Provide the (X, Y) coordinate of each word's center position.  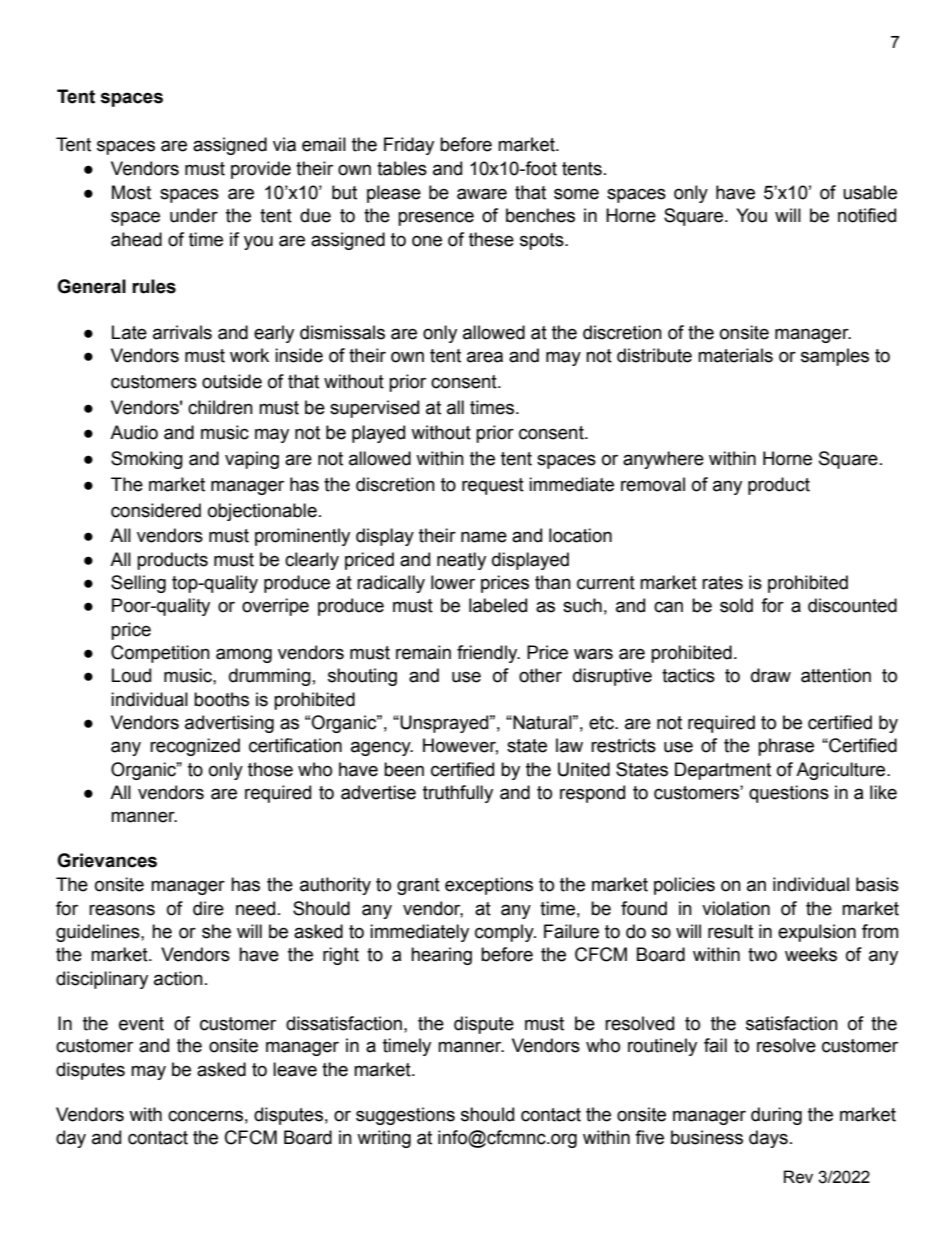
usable (870, 192)
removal (653, 484)
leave (295, 1069)
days (768, 1139)
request (493, 486)
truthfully (458, 794)
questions (789, 794)
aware (482, 194)
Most (131, 192)
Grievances (107, 860)
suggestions (405, 1116)
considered (156, 510)
